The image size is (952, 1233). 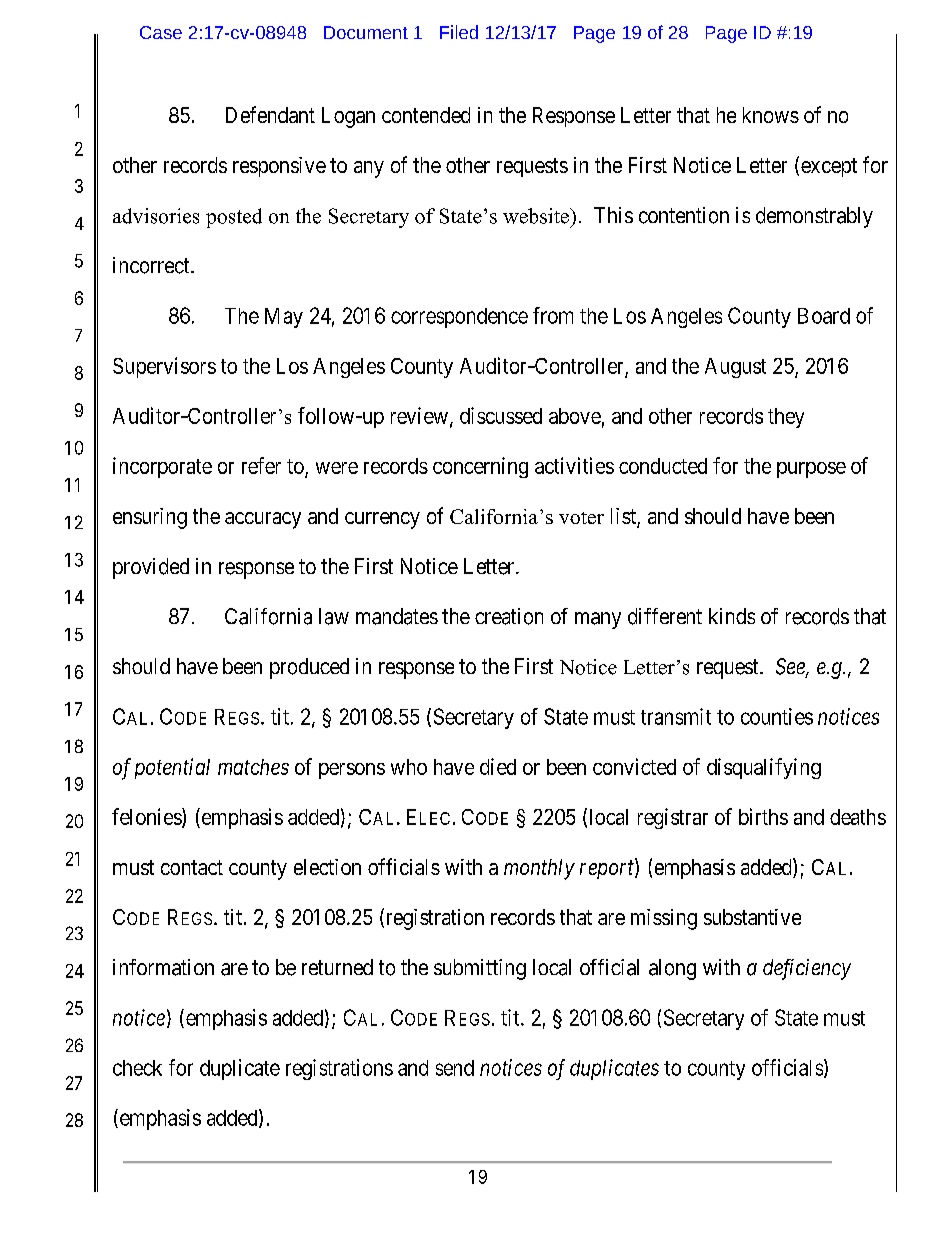 What do you see at coordinates (498, 766) in the screenshot?
I see `died` at bounding box center [498, 766].
